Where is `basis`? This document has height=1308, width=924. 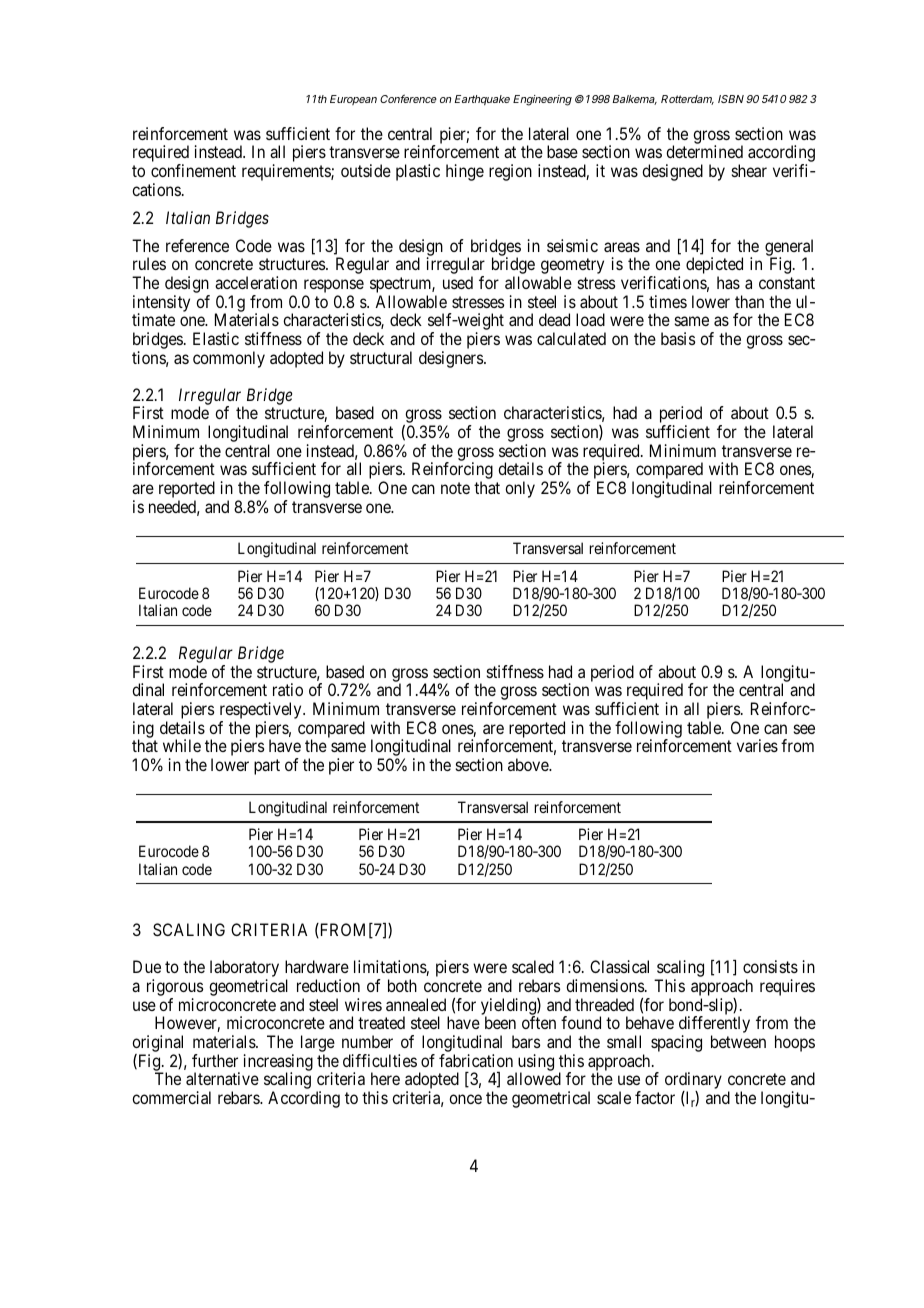 basis is located at coordinates (678, 338).
